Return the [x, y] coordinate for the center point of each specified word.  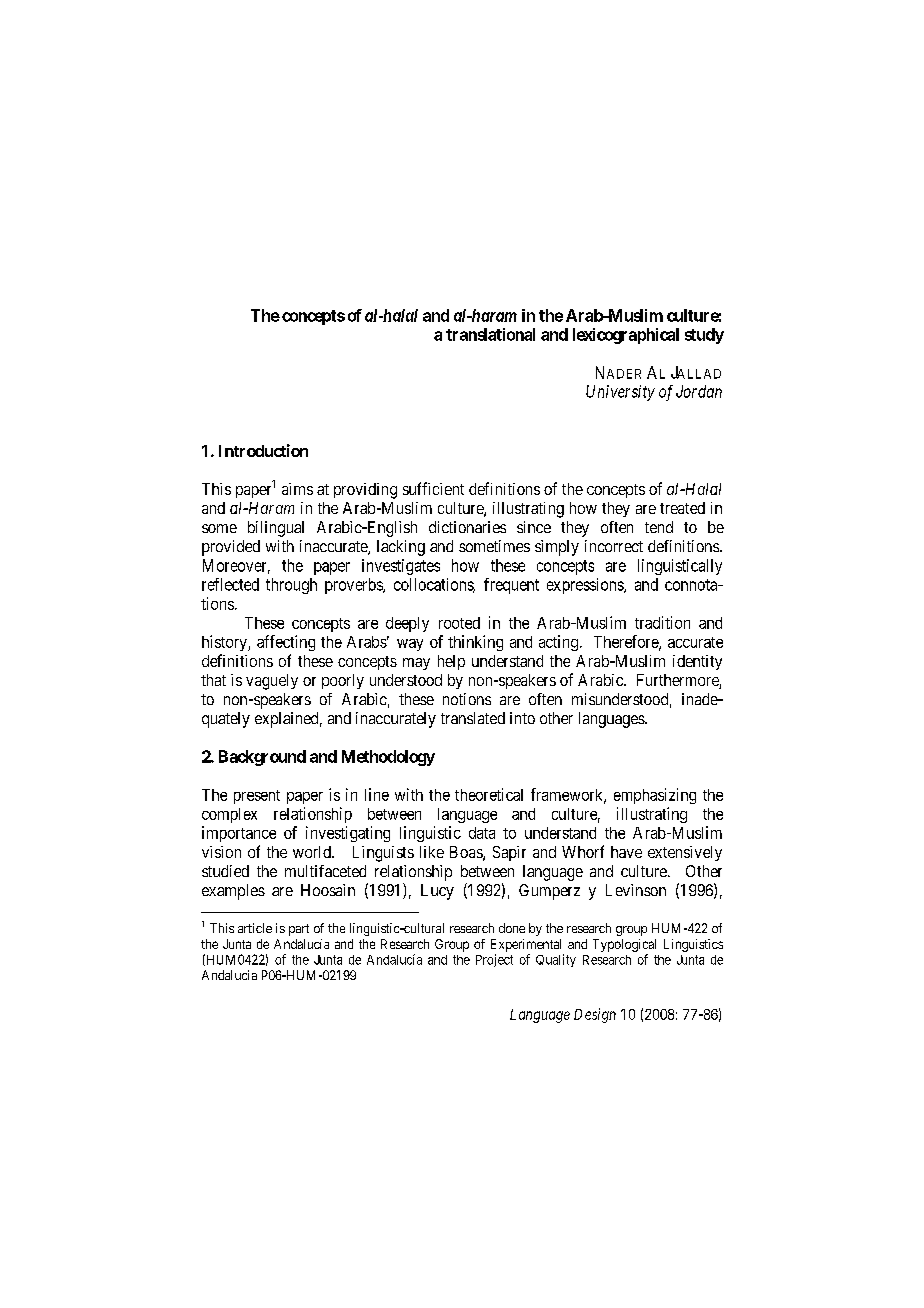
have [626, 852]
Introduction [263, 450]
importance [239, 834]
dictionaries [467, 527]
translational [490, 334]
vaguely [272, 682]
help [451, 662]
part [299, 930]
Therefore [627, 642]
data [482, 833]
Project [494, 960]
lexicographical [626, 336]
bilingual [276, 529]
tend [659, 527]
